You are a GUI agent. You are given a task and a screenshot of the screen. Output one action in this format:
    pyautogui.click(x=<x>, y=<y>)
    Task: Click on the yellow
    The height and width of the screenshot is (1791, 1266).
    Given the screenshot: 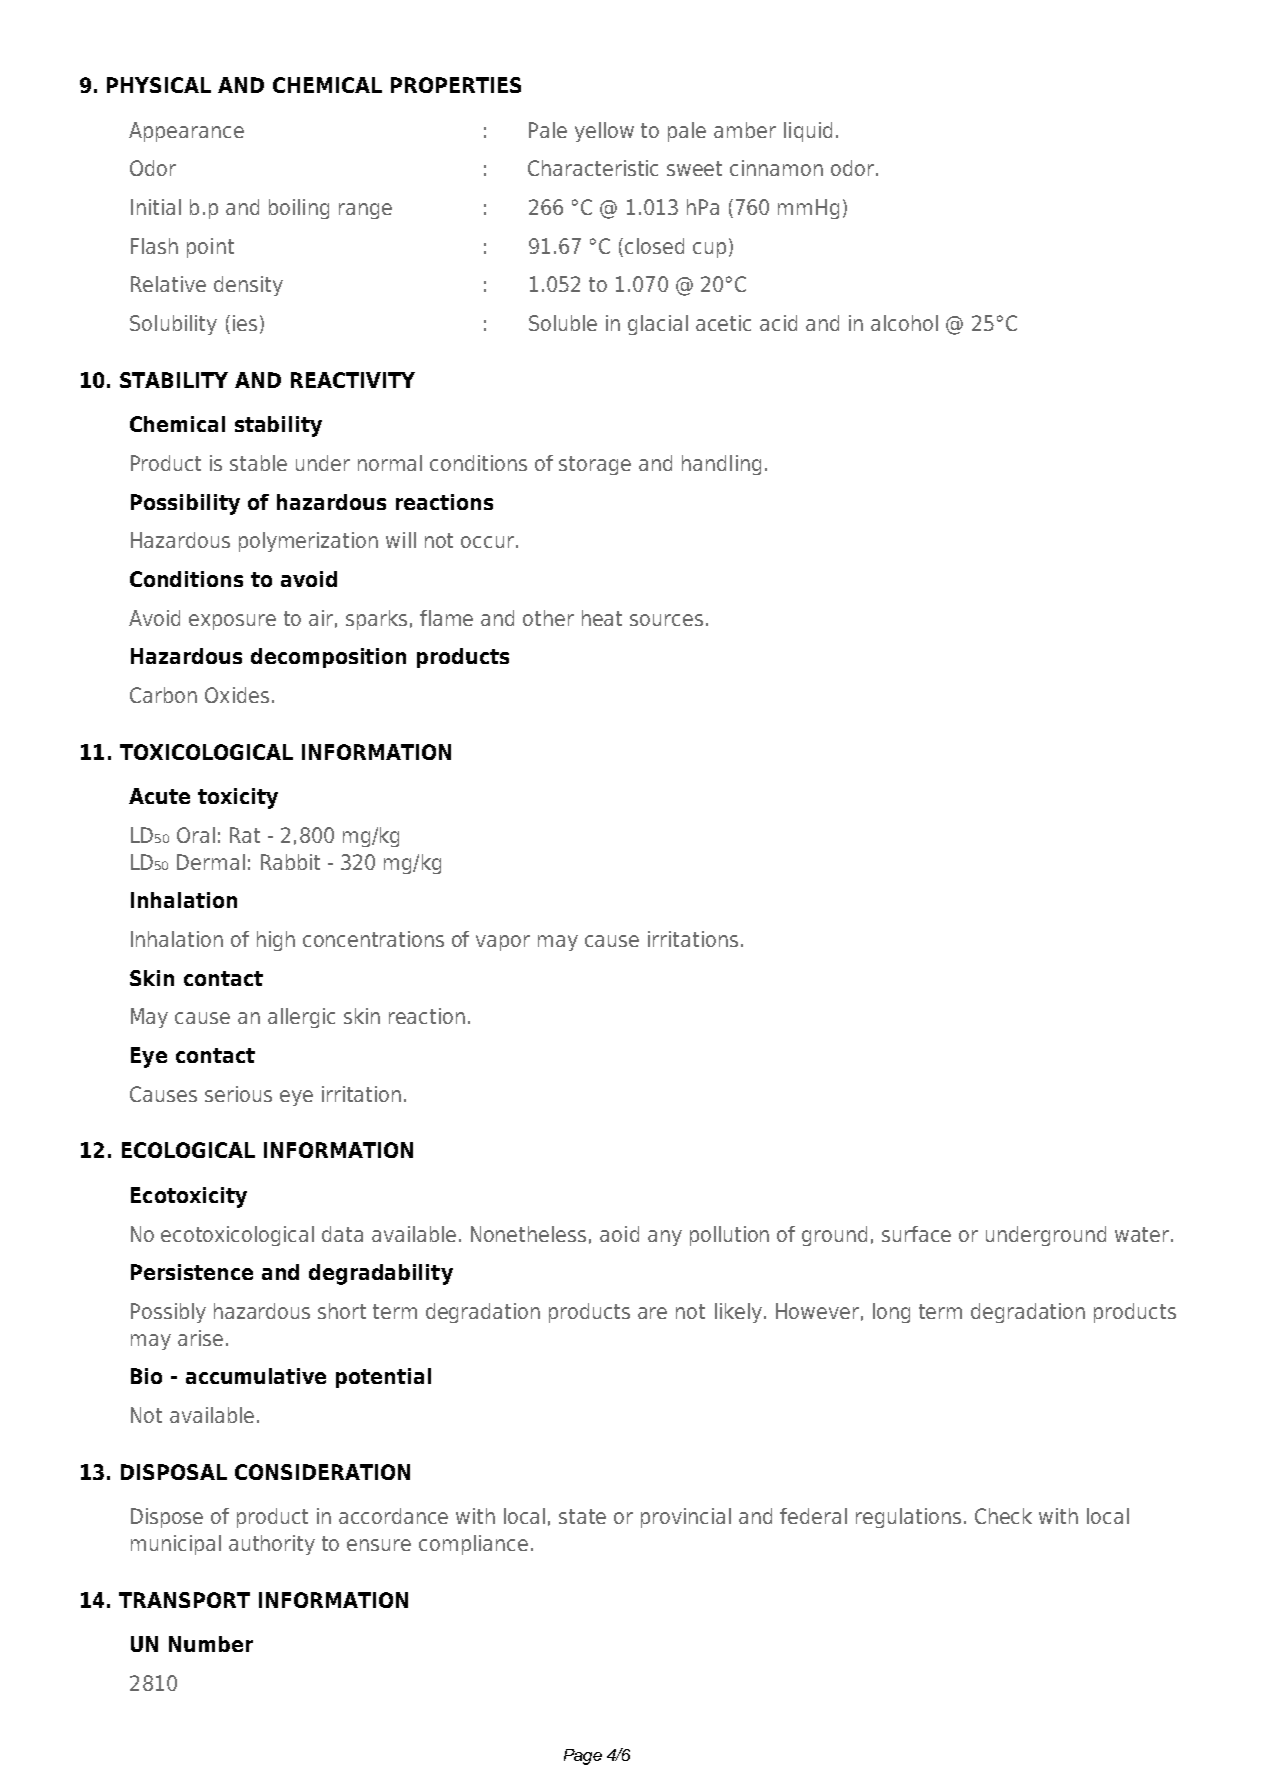 What is the action you would take?
    pyautogui.click(x=604, y=132)
